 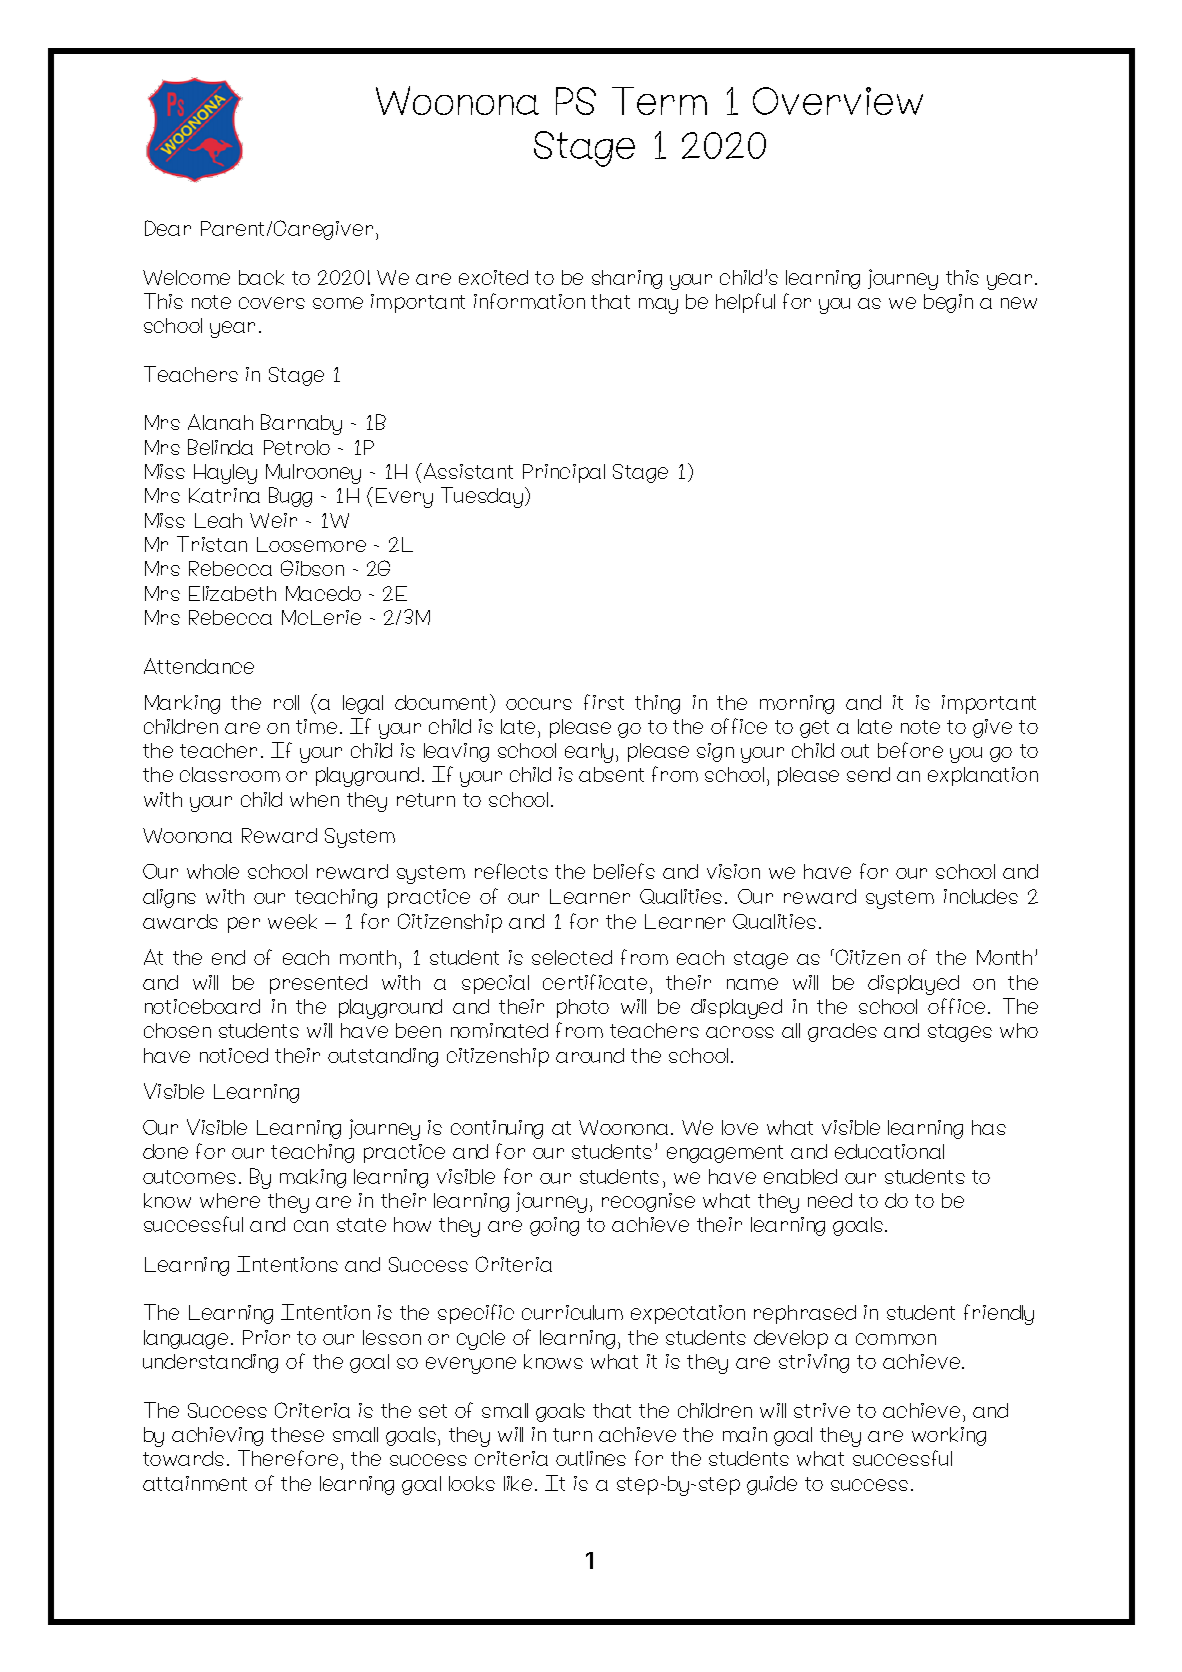 I want to click on classroom, so click(x=230, y=774).
